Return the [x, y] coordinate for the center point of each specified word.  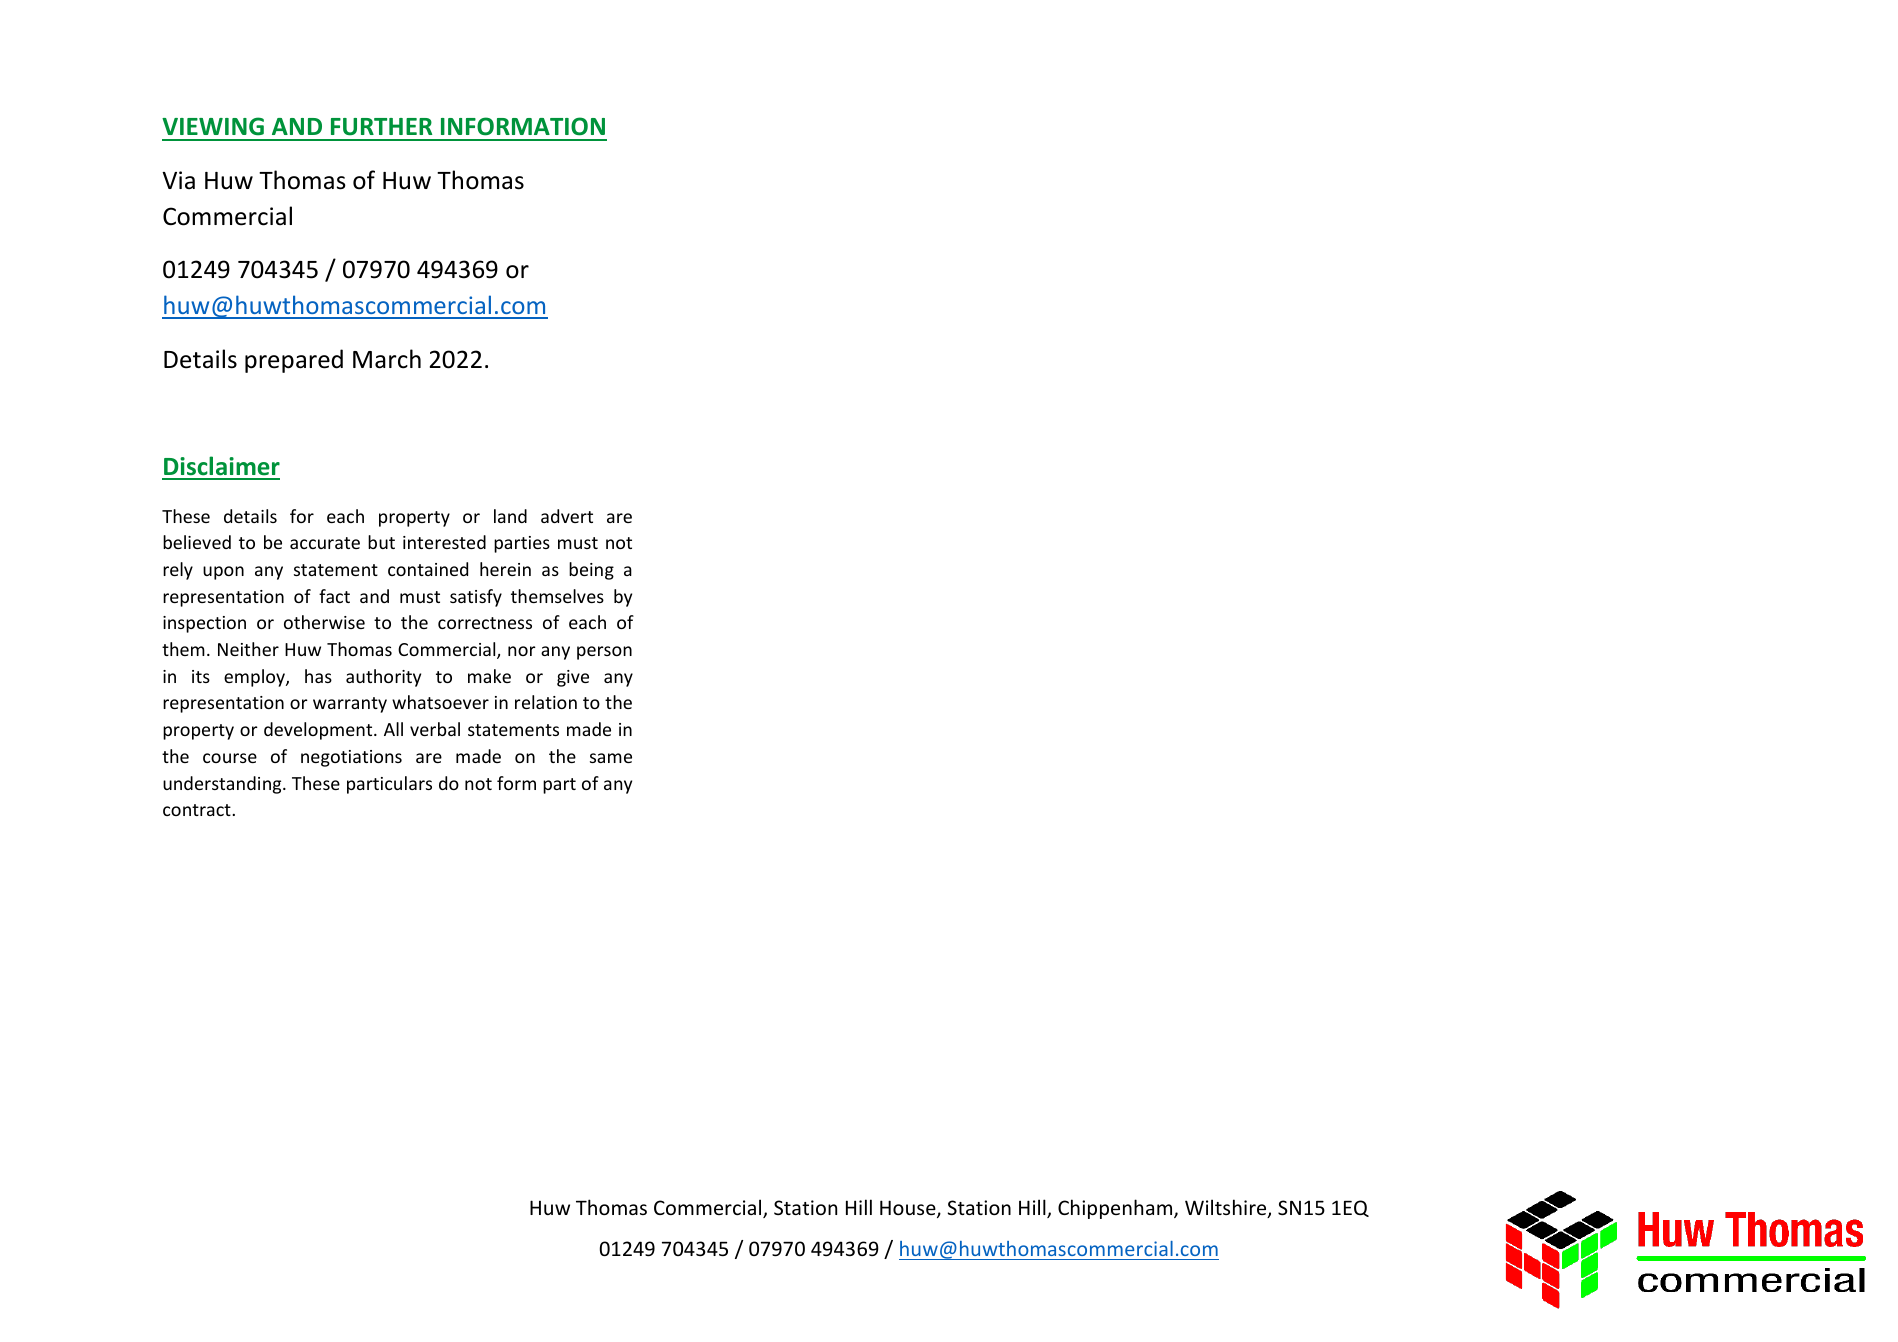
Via [178, 180]
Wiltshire [1227, 1208]
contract [198, 810]
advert [567, 516]
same [611, 758]
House [909, 1209]
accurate [325, 543]
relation [546, 702]
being [591, 571]
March [387, 359]
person [604, 653]
